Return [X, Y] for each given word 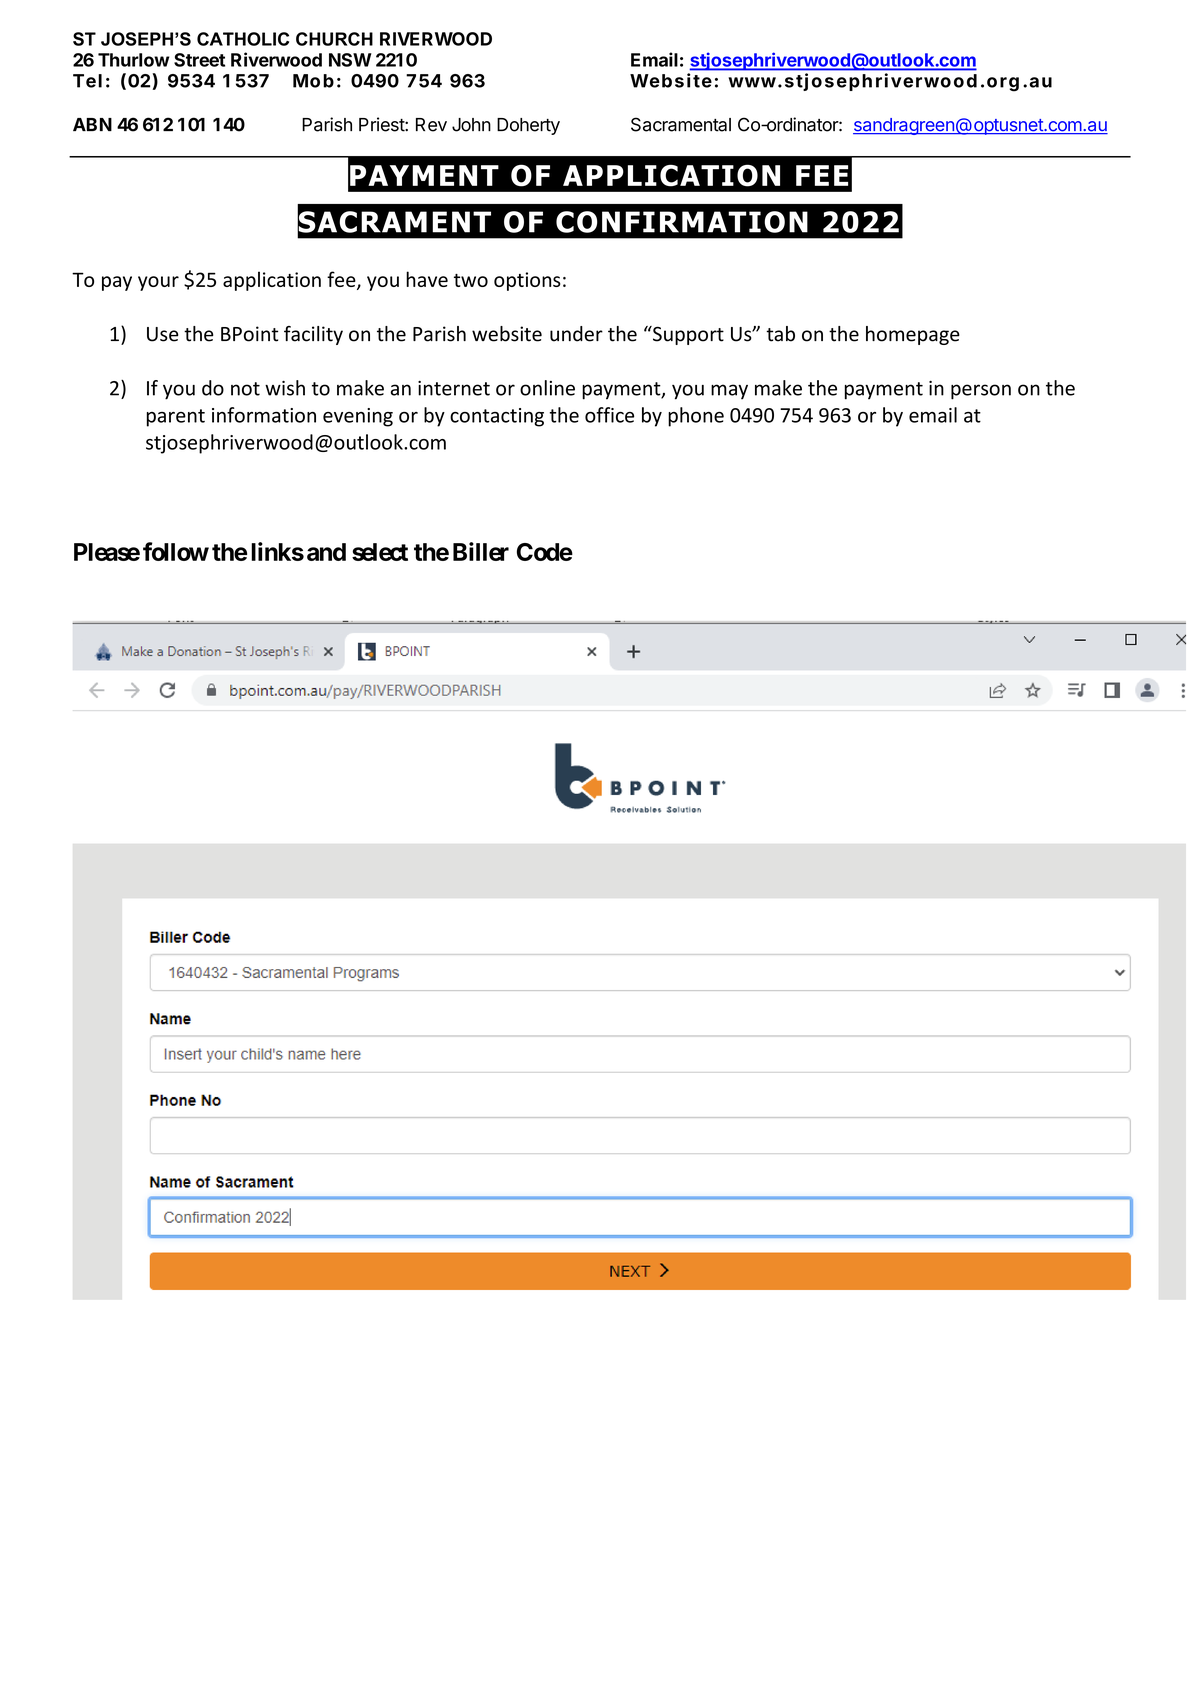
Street [199, 60]
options [527, 281]
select [380, 552]
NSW [350, 60]
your [158, 283]
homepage [913, 335]
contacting [497, 417]
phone [696, 417]
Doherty [528, 126]
